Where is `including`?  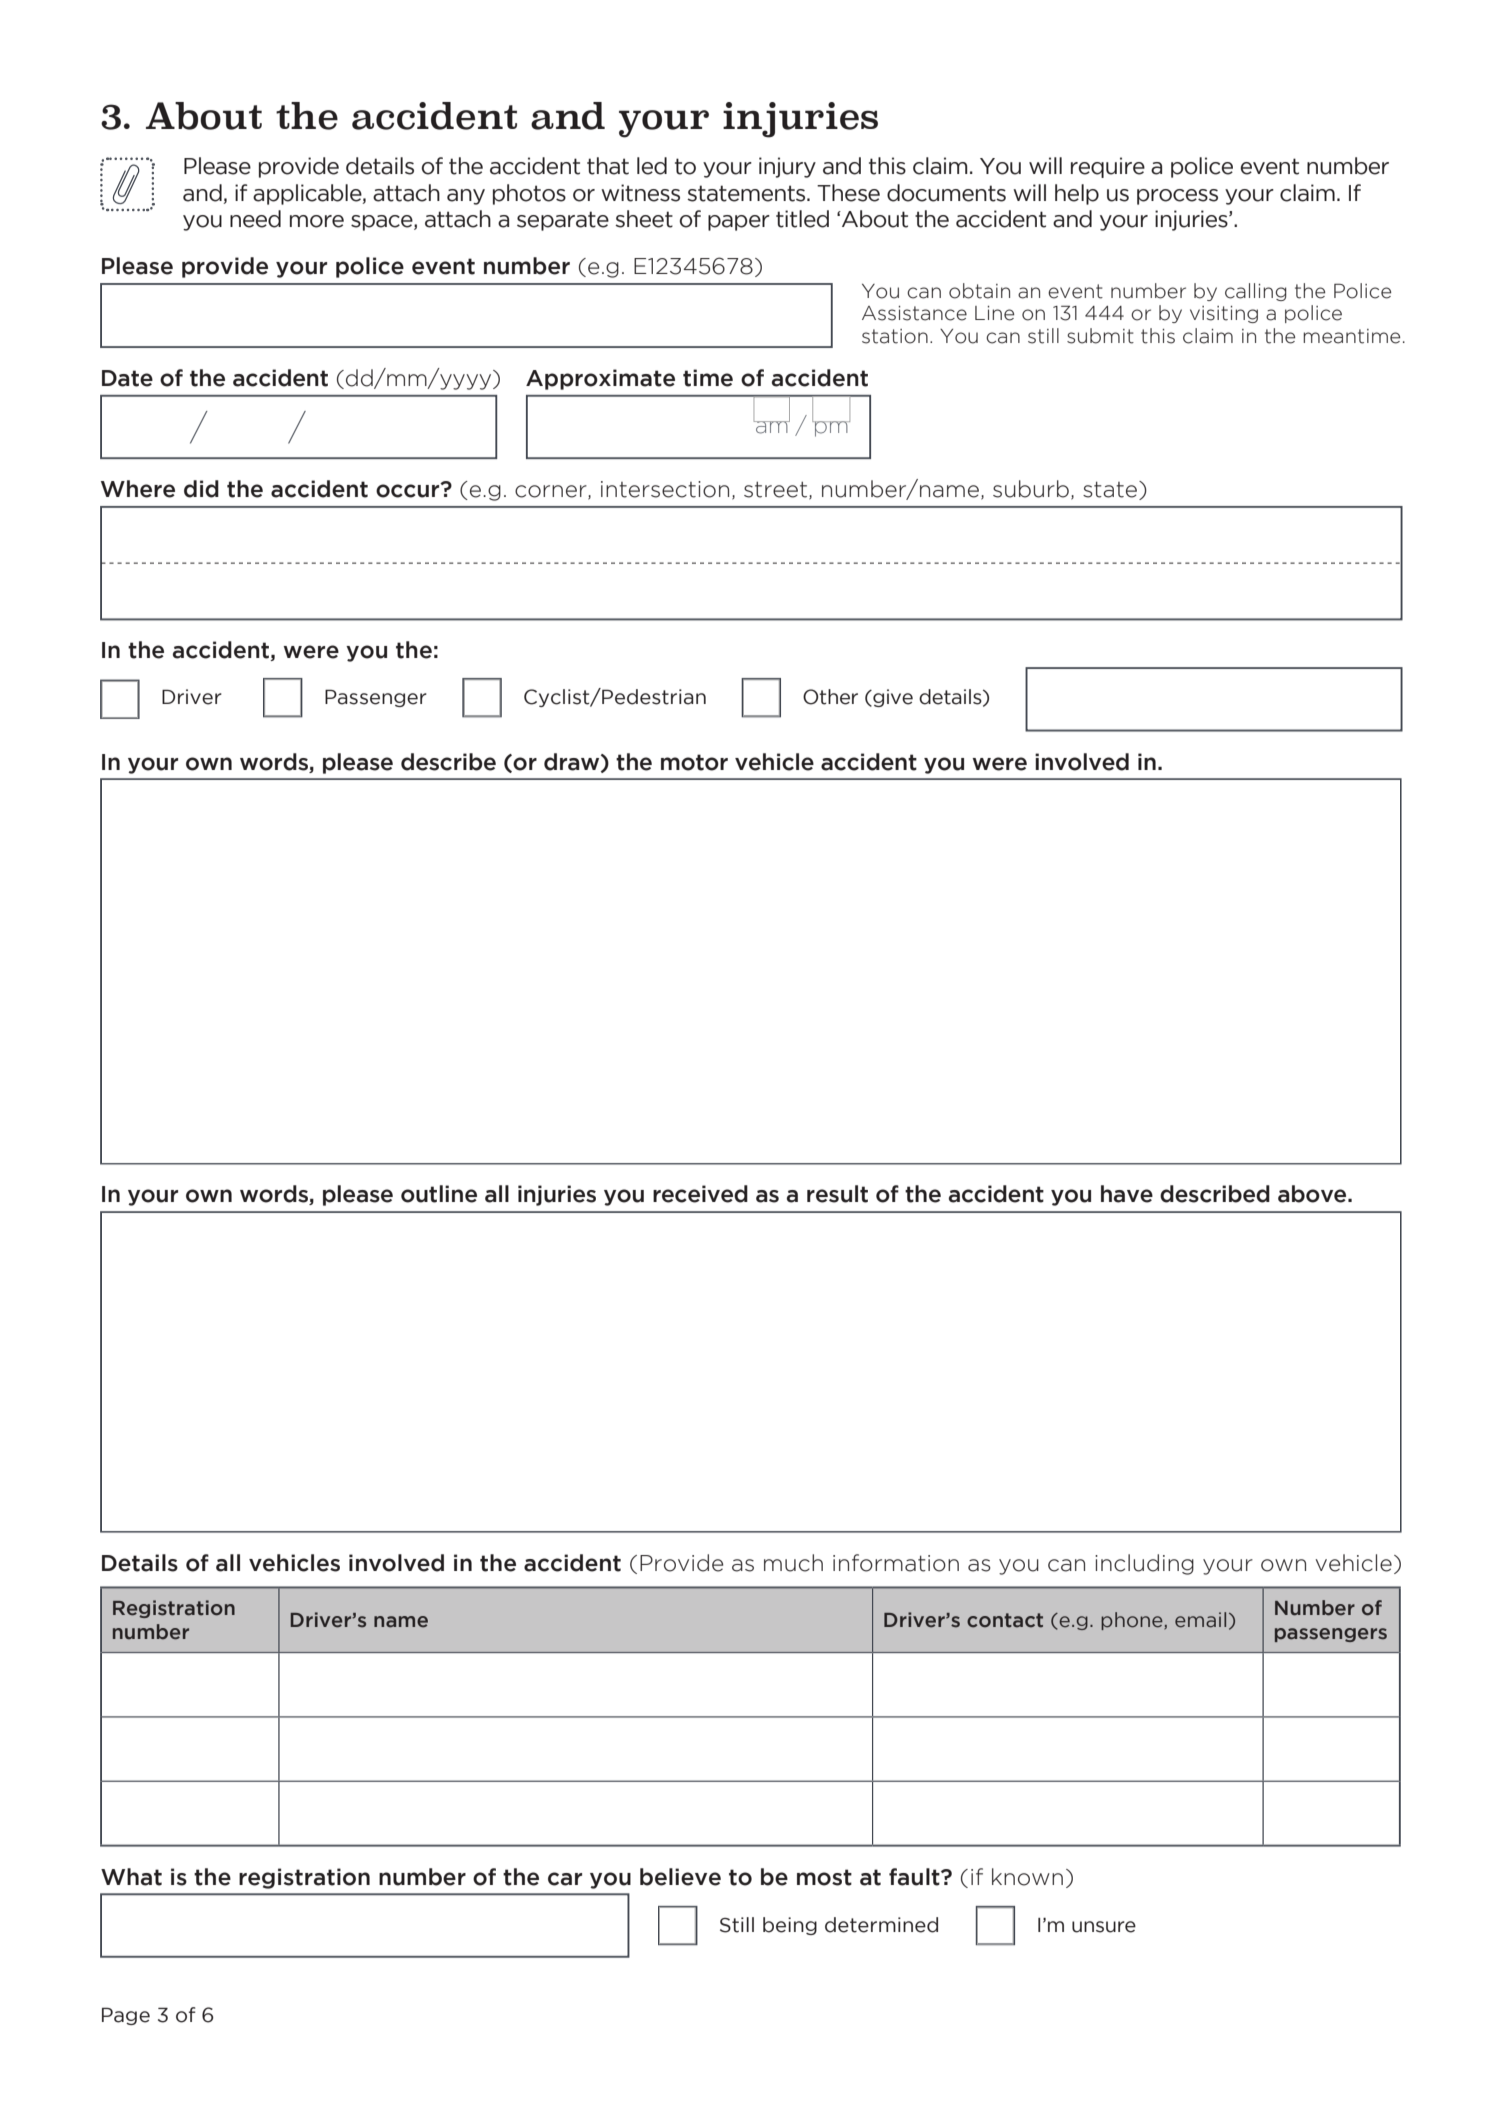 including is located at coordinates (1144, 1564).
